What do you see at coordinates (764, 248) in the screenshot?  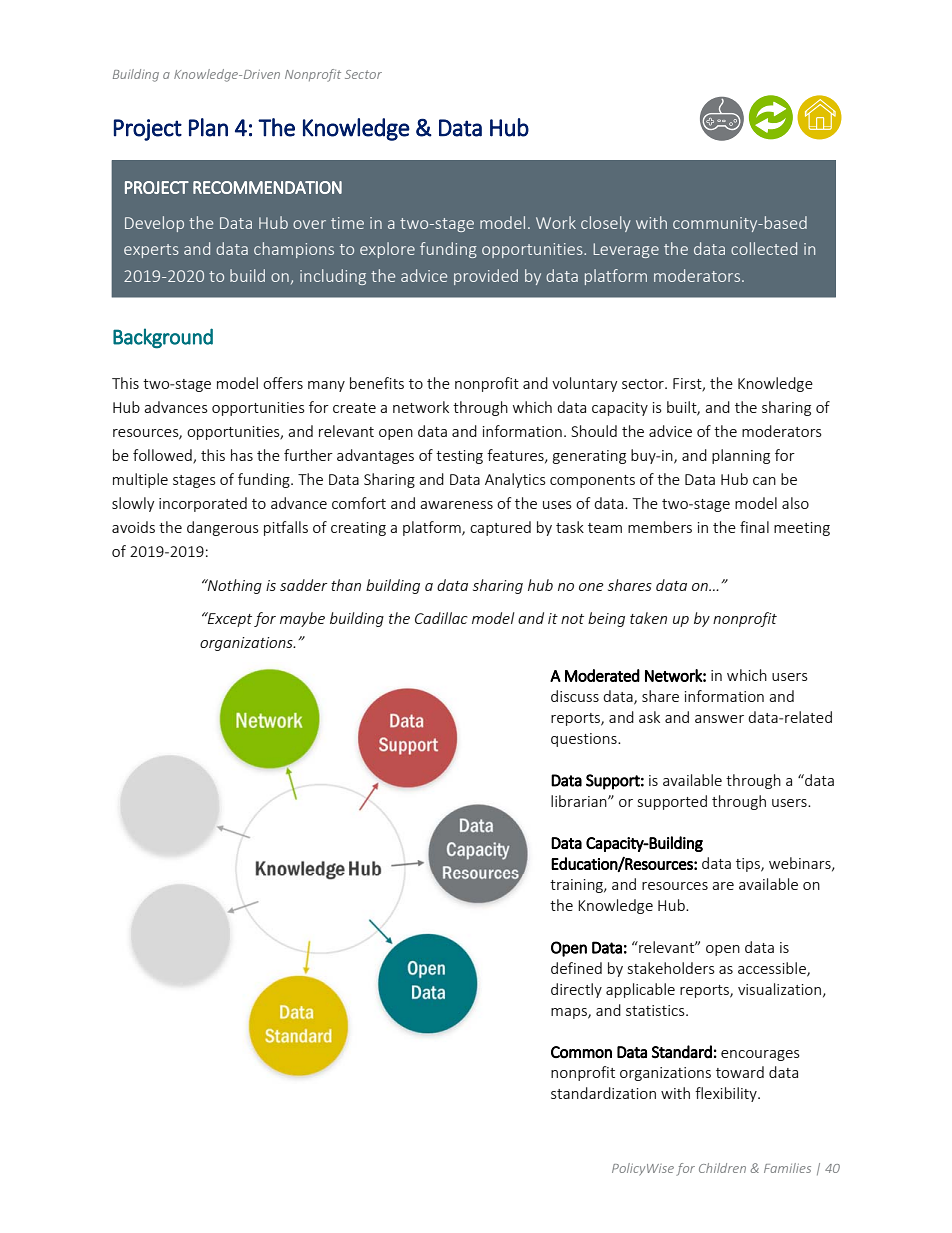 I see `collected` at bounding box center [764, 248].
